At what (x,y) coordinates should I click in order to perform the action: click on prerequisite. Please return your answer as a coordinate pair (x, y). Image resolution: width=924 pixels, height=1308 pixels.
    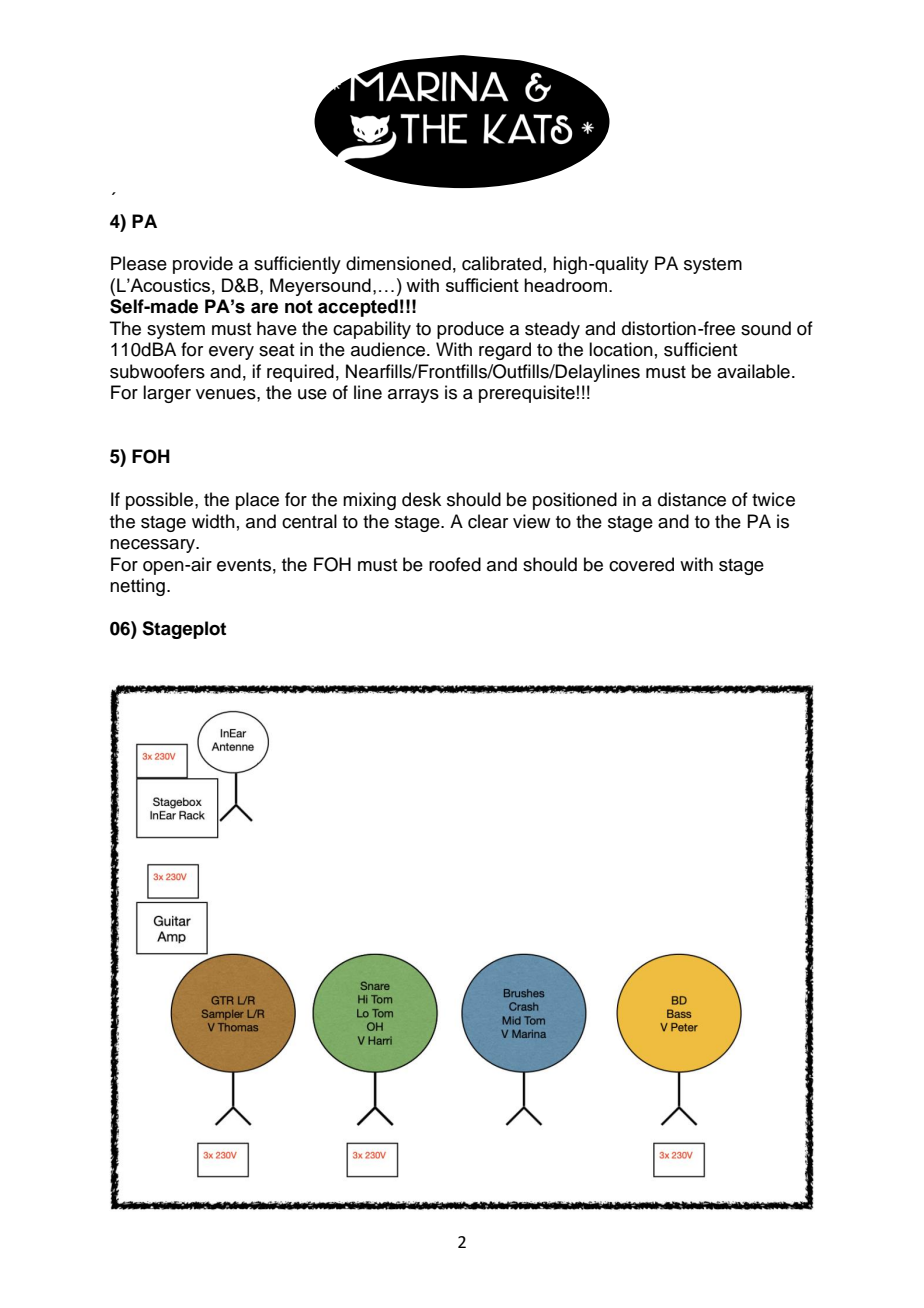
    Looking at the image, I should click on (527, 394).
